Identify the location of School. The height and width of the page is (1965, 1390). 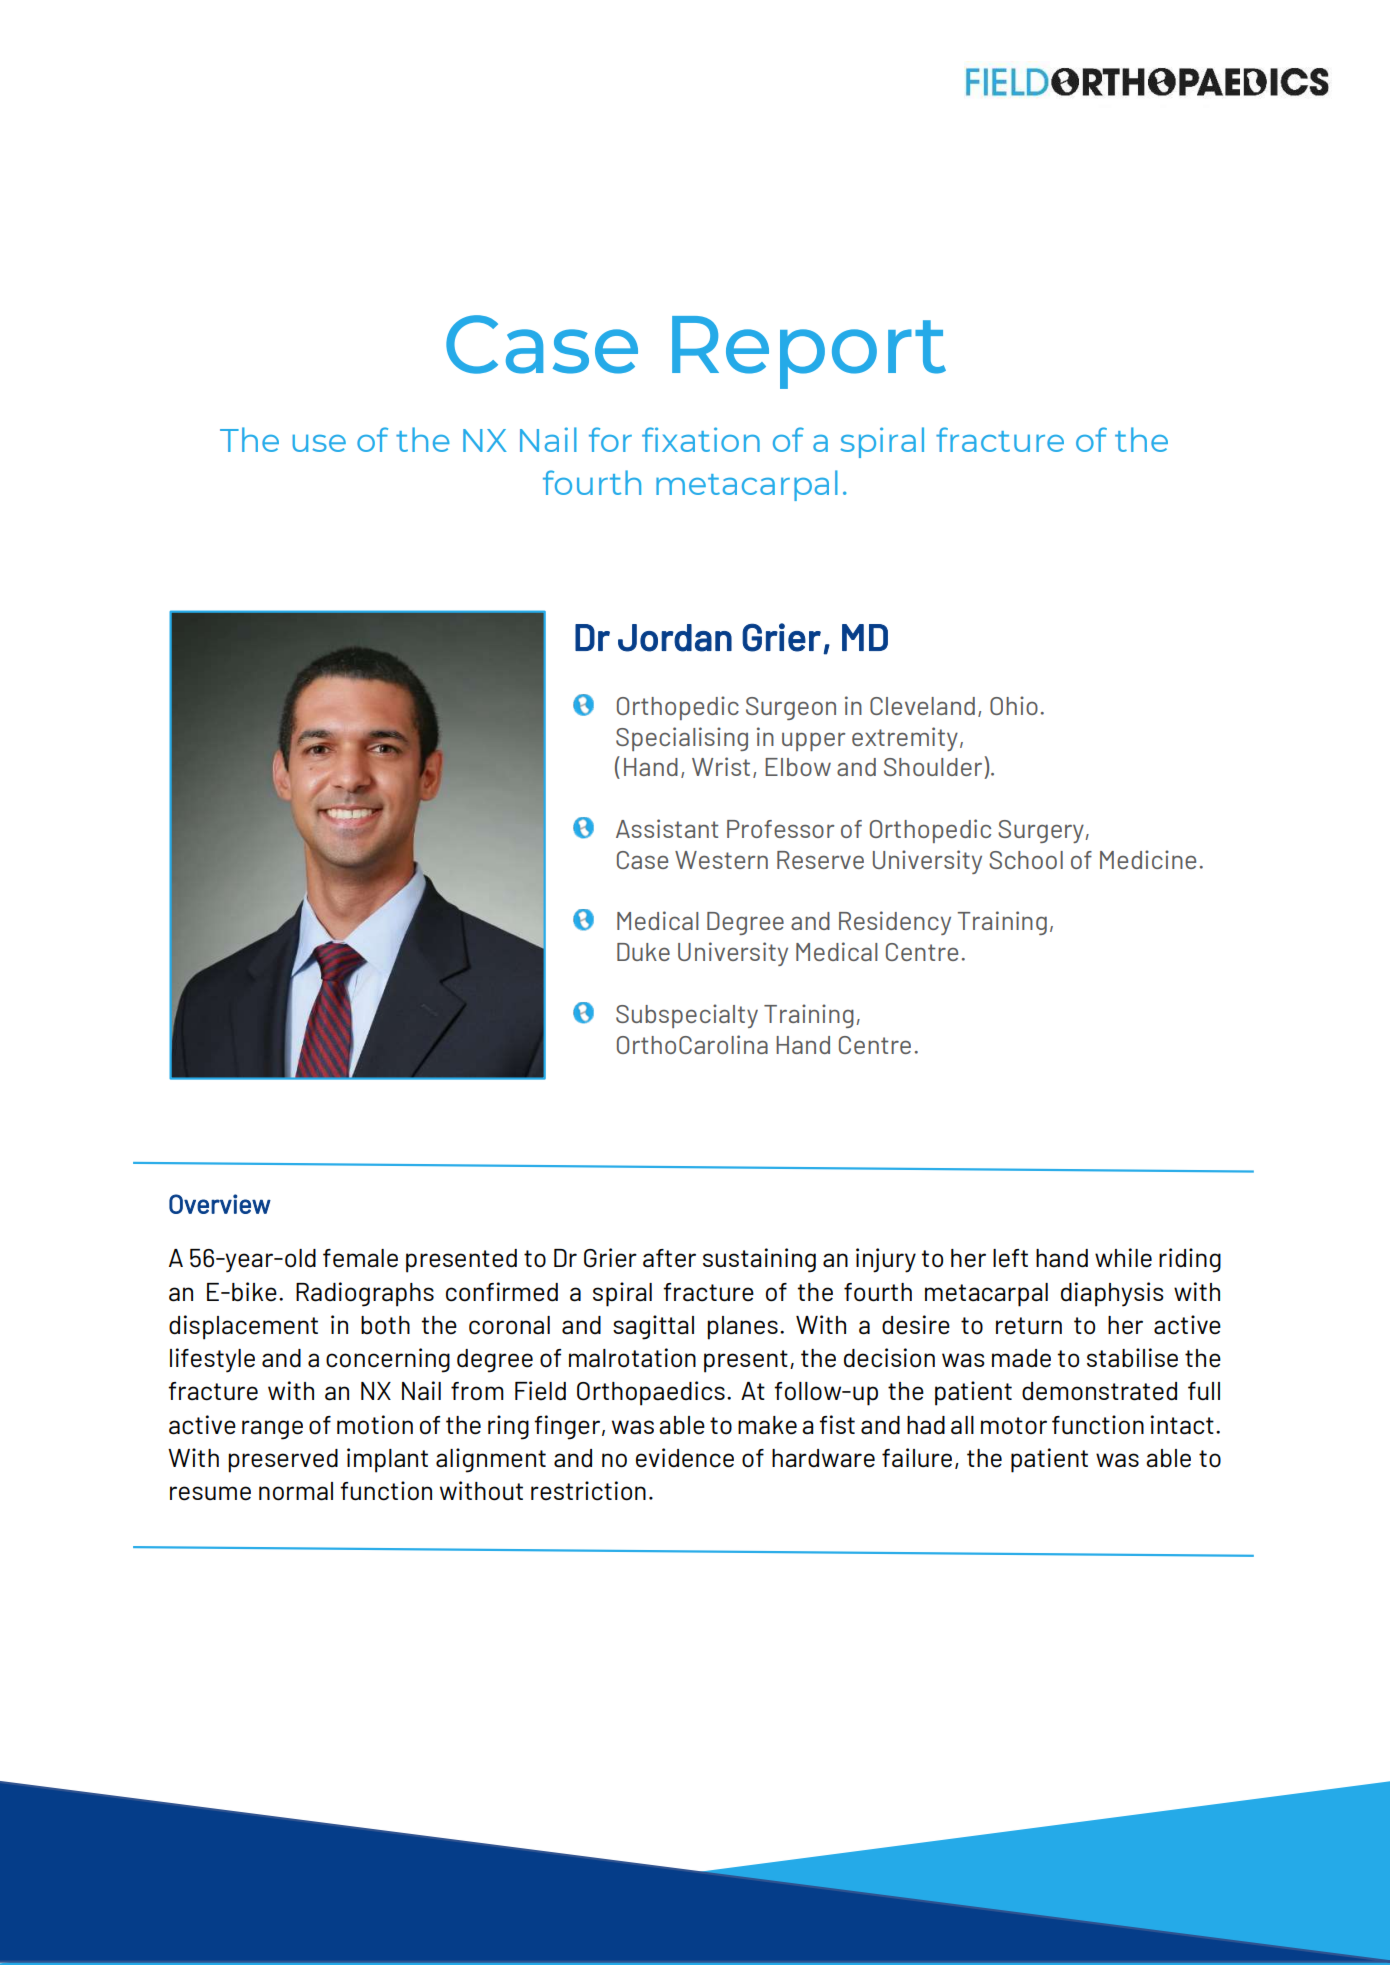
(1026, 860).
